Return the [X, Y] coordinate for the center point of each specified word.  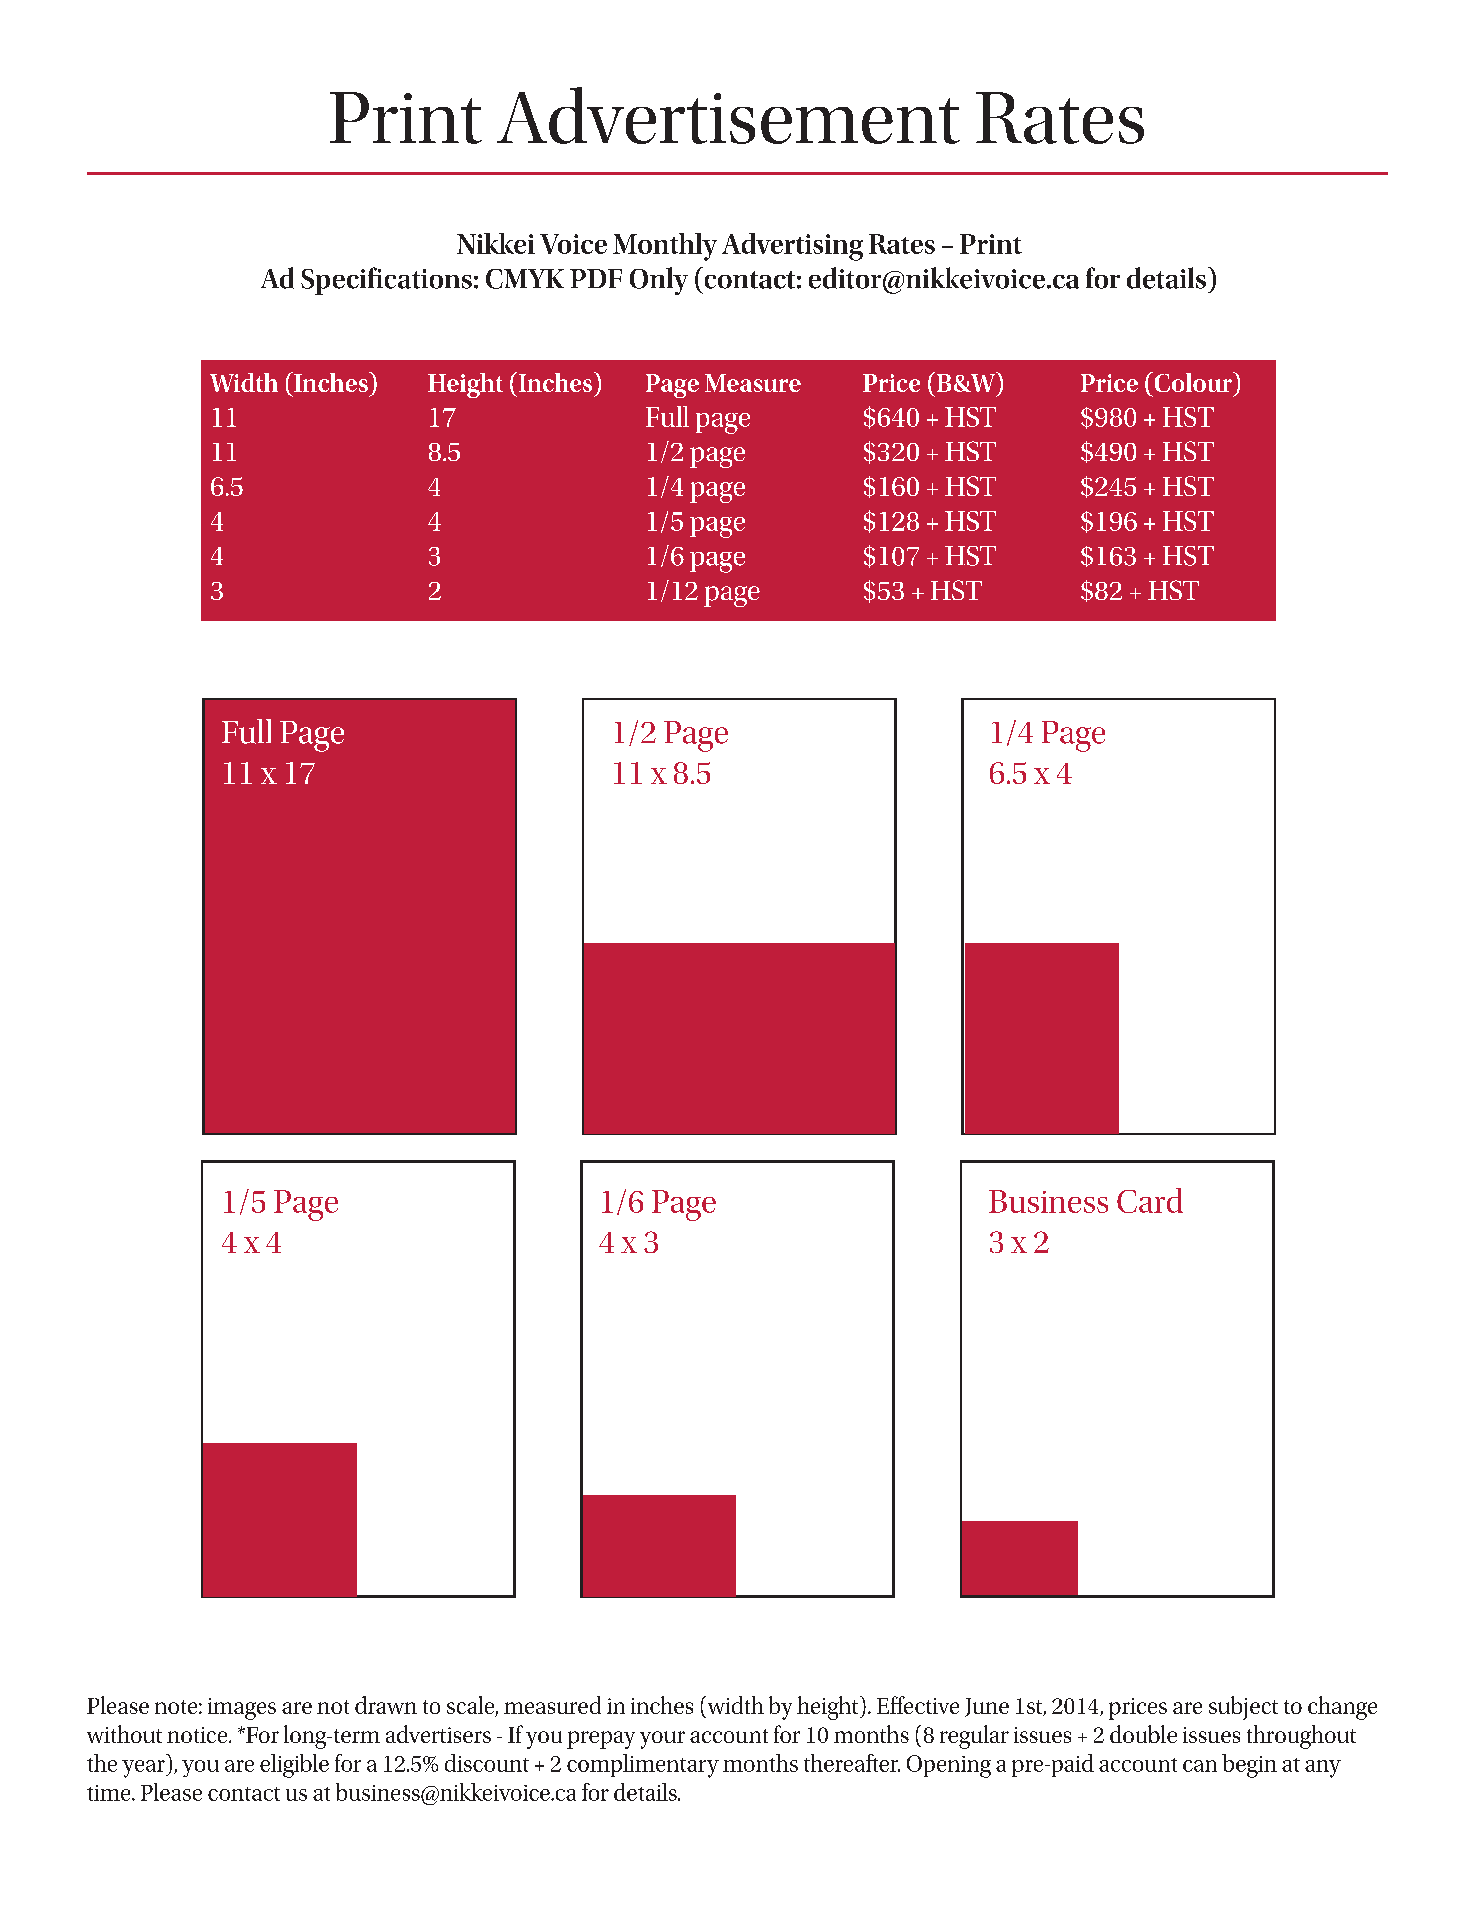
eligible [294, 1766]
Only [659, 281]
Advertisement [728, 115]
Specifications [386, 281]
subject [1243, 1708]
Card [1150, 1200]
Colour [1193, 382]
